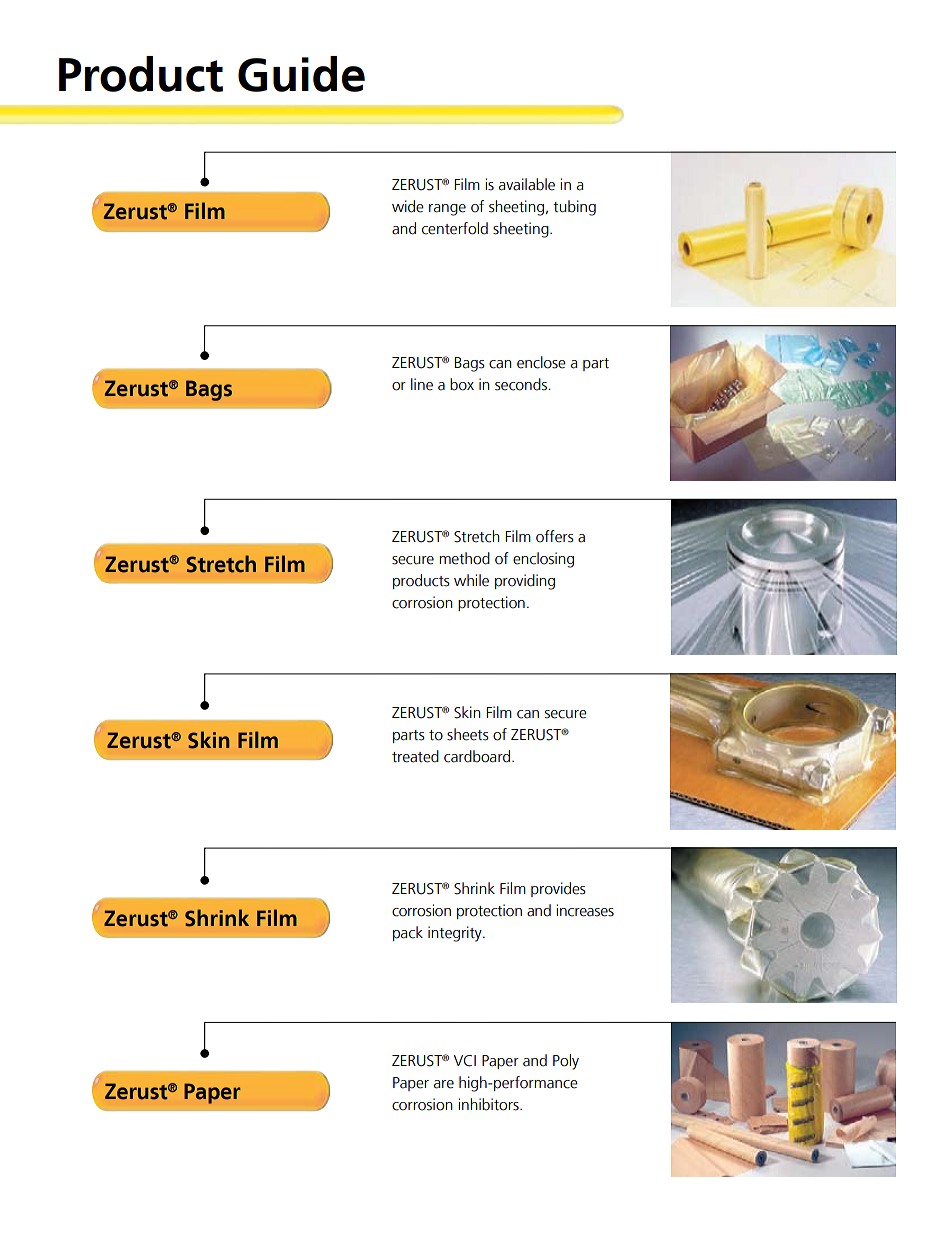  Describe the element at coordinates (444, 1084) in the screenshot. I see `are` at that location.
